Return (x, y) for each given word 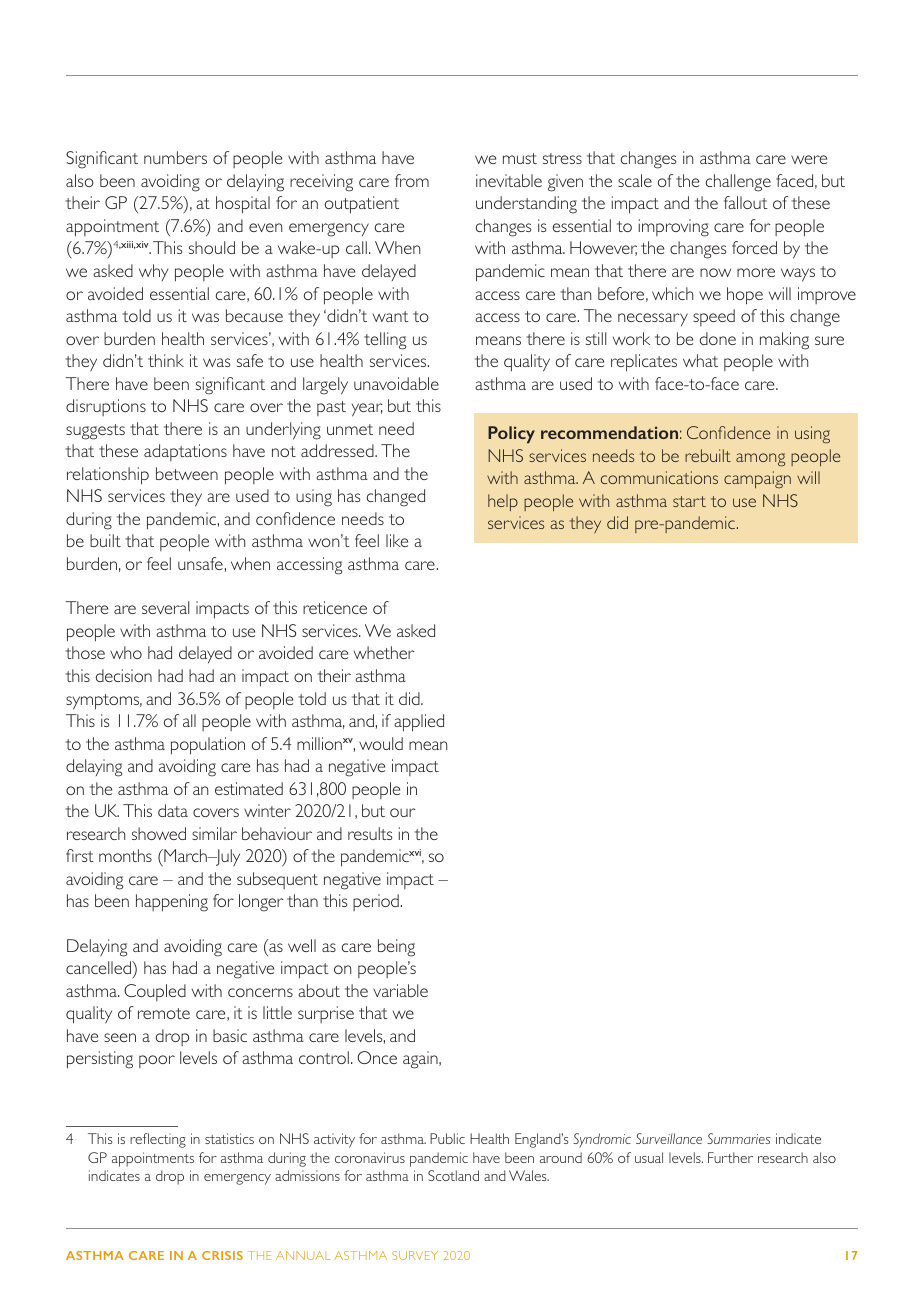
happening (172, 903)
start (689, 501)
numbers (175, 157)
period (376, 902)
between (187, 473)
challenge (738, 183)
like (397, 540)
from (412, 180)
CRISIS (222, 1255)
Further (730, 1157)
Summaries (738, 1138)
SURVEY (415, 1255)
